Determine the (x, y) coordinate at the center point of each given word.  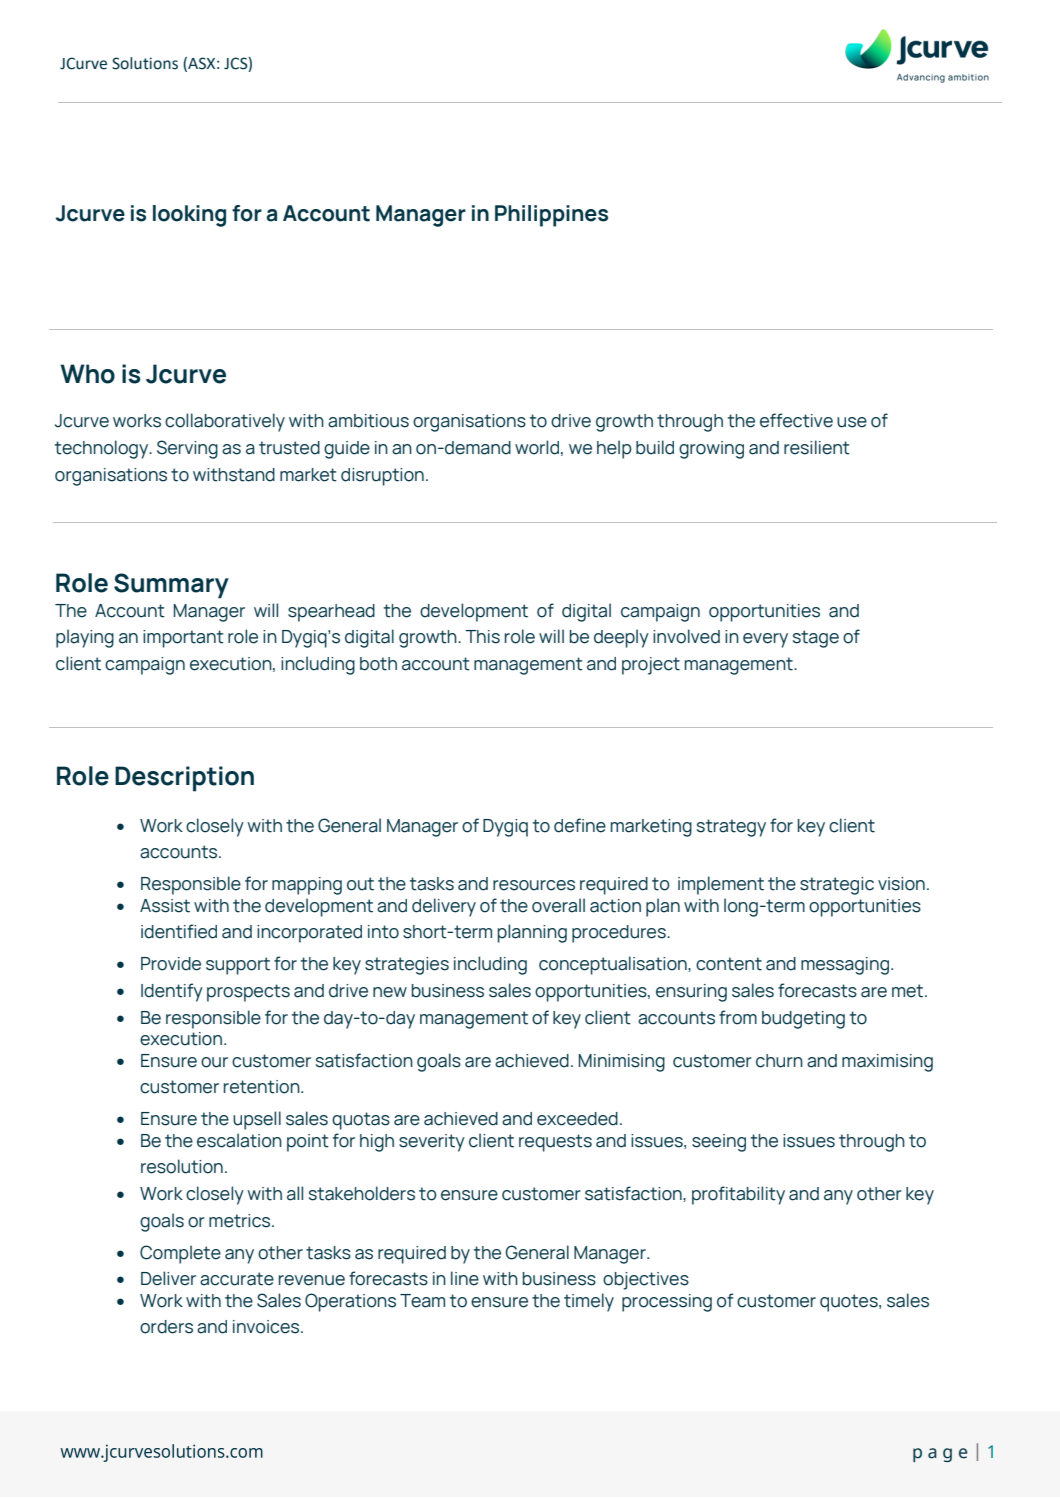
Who (87, 374)
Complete (180, 1254)
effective (796, 420)
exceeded (577, 1119)
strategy (731, 828)
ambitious (368, 421)
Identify (172, 992)
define (580, 825)
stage (816, 639)
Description (184, 779)
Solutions (145, 63)
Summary (171, 586)
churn (779, 1061)
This (482, 637)
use (852, 422)
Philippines (551, 216)
